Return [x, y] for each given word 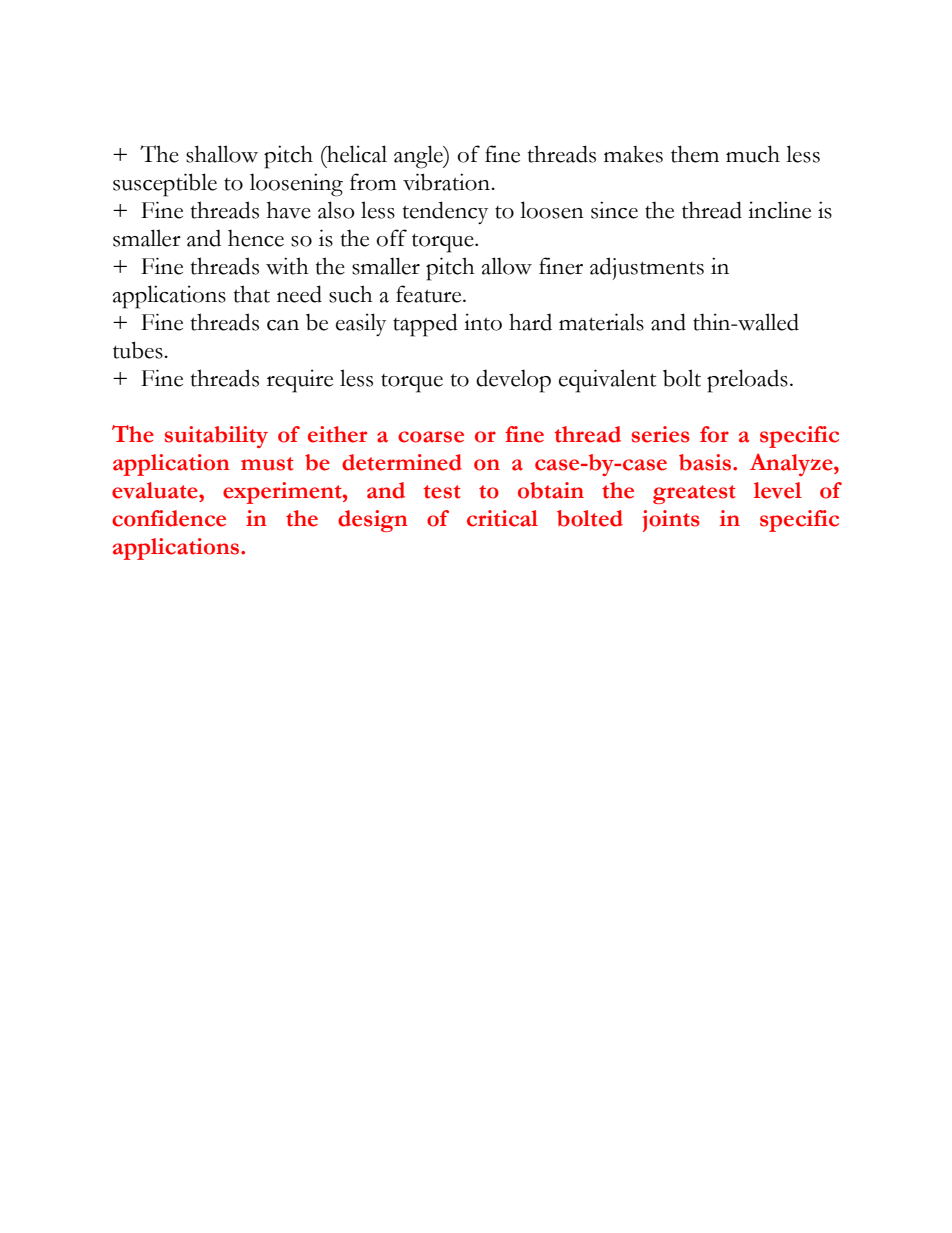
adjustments [647, 268]
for [714, 434]
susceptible [165, 185]
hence [256, 238]
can [283, 325]
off [391, 238]
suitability [216, 437]
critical [502, 518]
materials [601, 322]
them [695, 154]
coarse [431, 437]
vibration [447, 182]
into [483, 322]
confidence [169, 518]
